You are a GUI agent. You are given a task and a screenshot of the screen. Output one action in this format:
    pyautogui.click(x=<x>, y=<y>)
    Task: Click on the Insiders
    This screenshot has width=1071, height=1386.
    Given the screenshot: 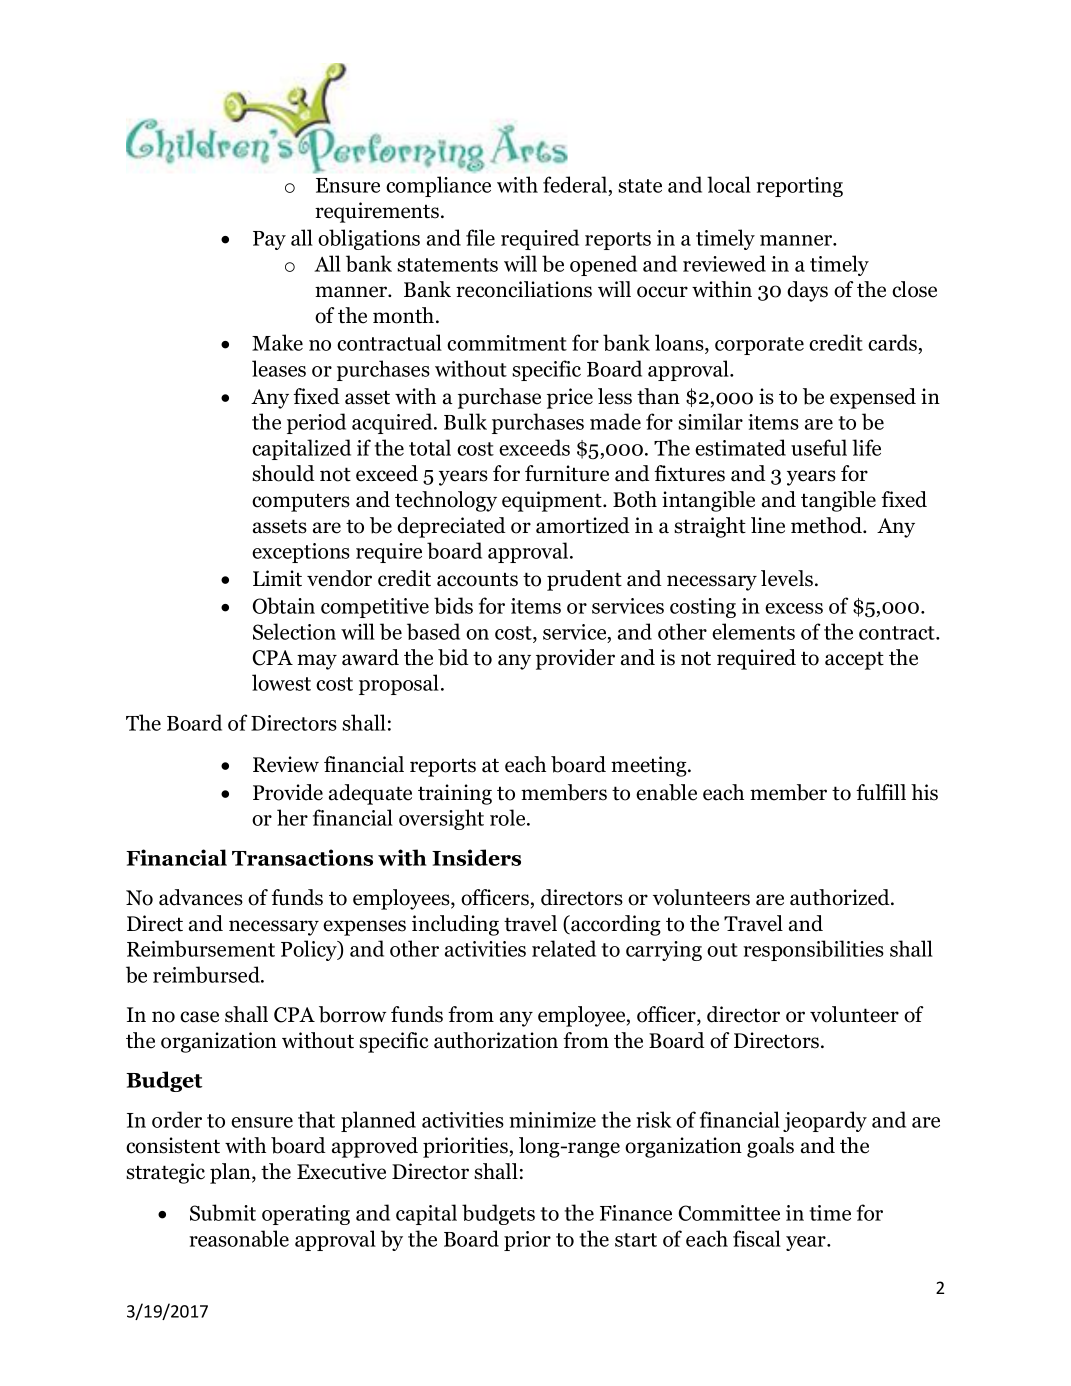 What is the action you would take?
    pyautogui.click(x=476, y=857)
